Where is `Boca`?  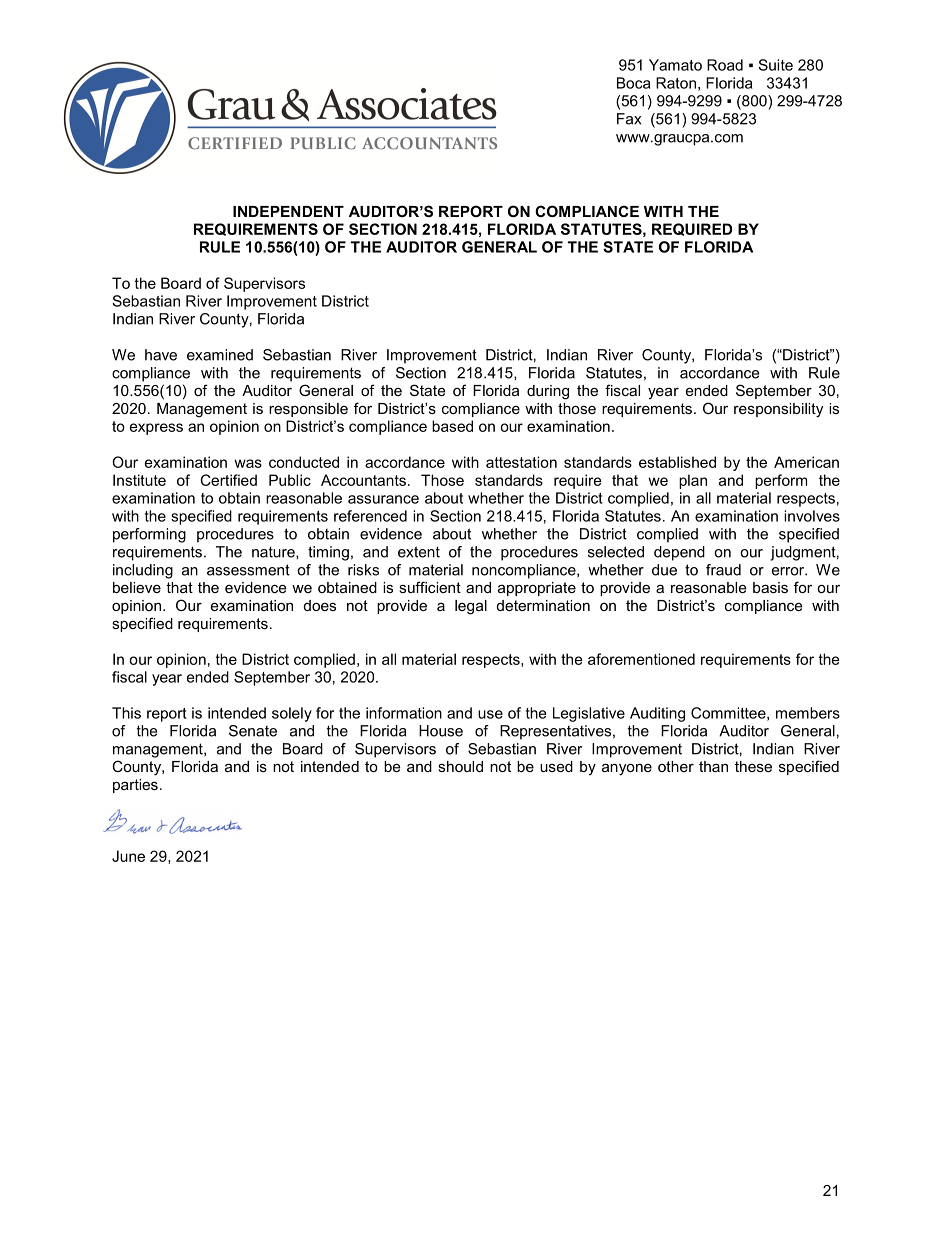 Boca is located at coordinates (633, 83).
